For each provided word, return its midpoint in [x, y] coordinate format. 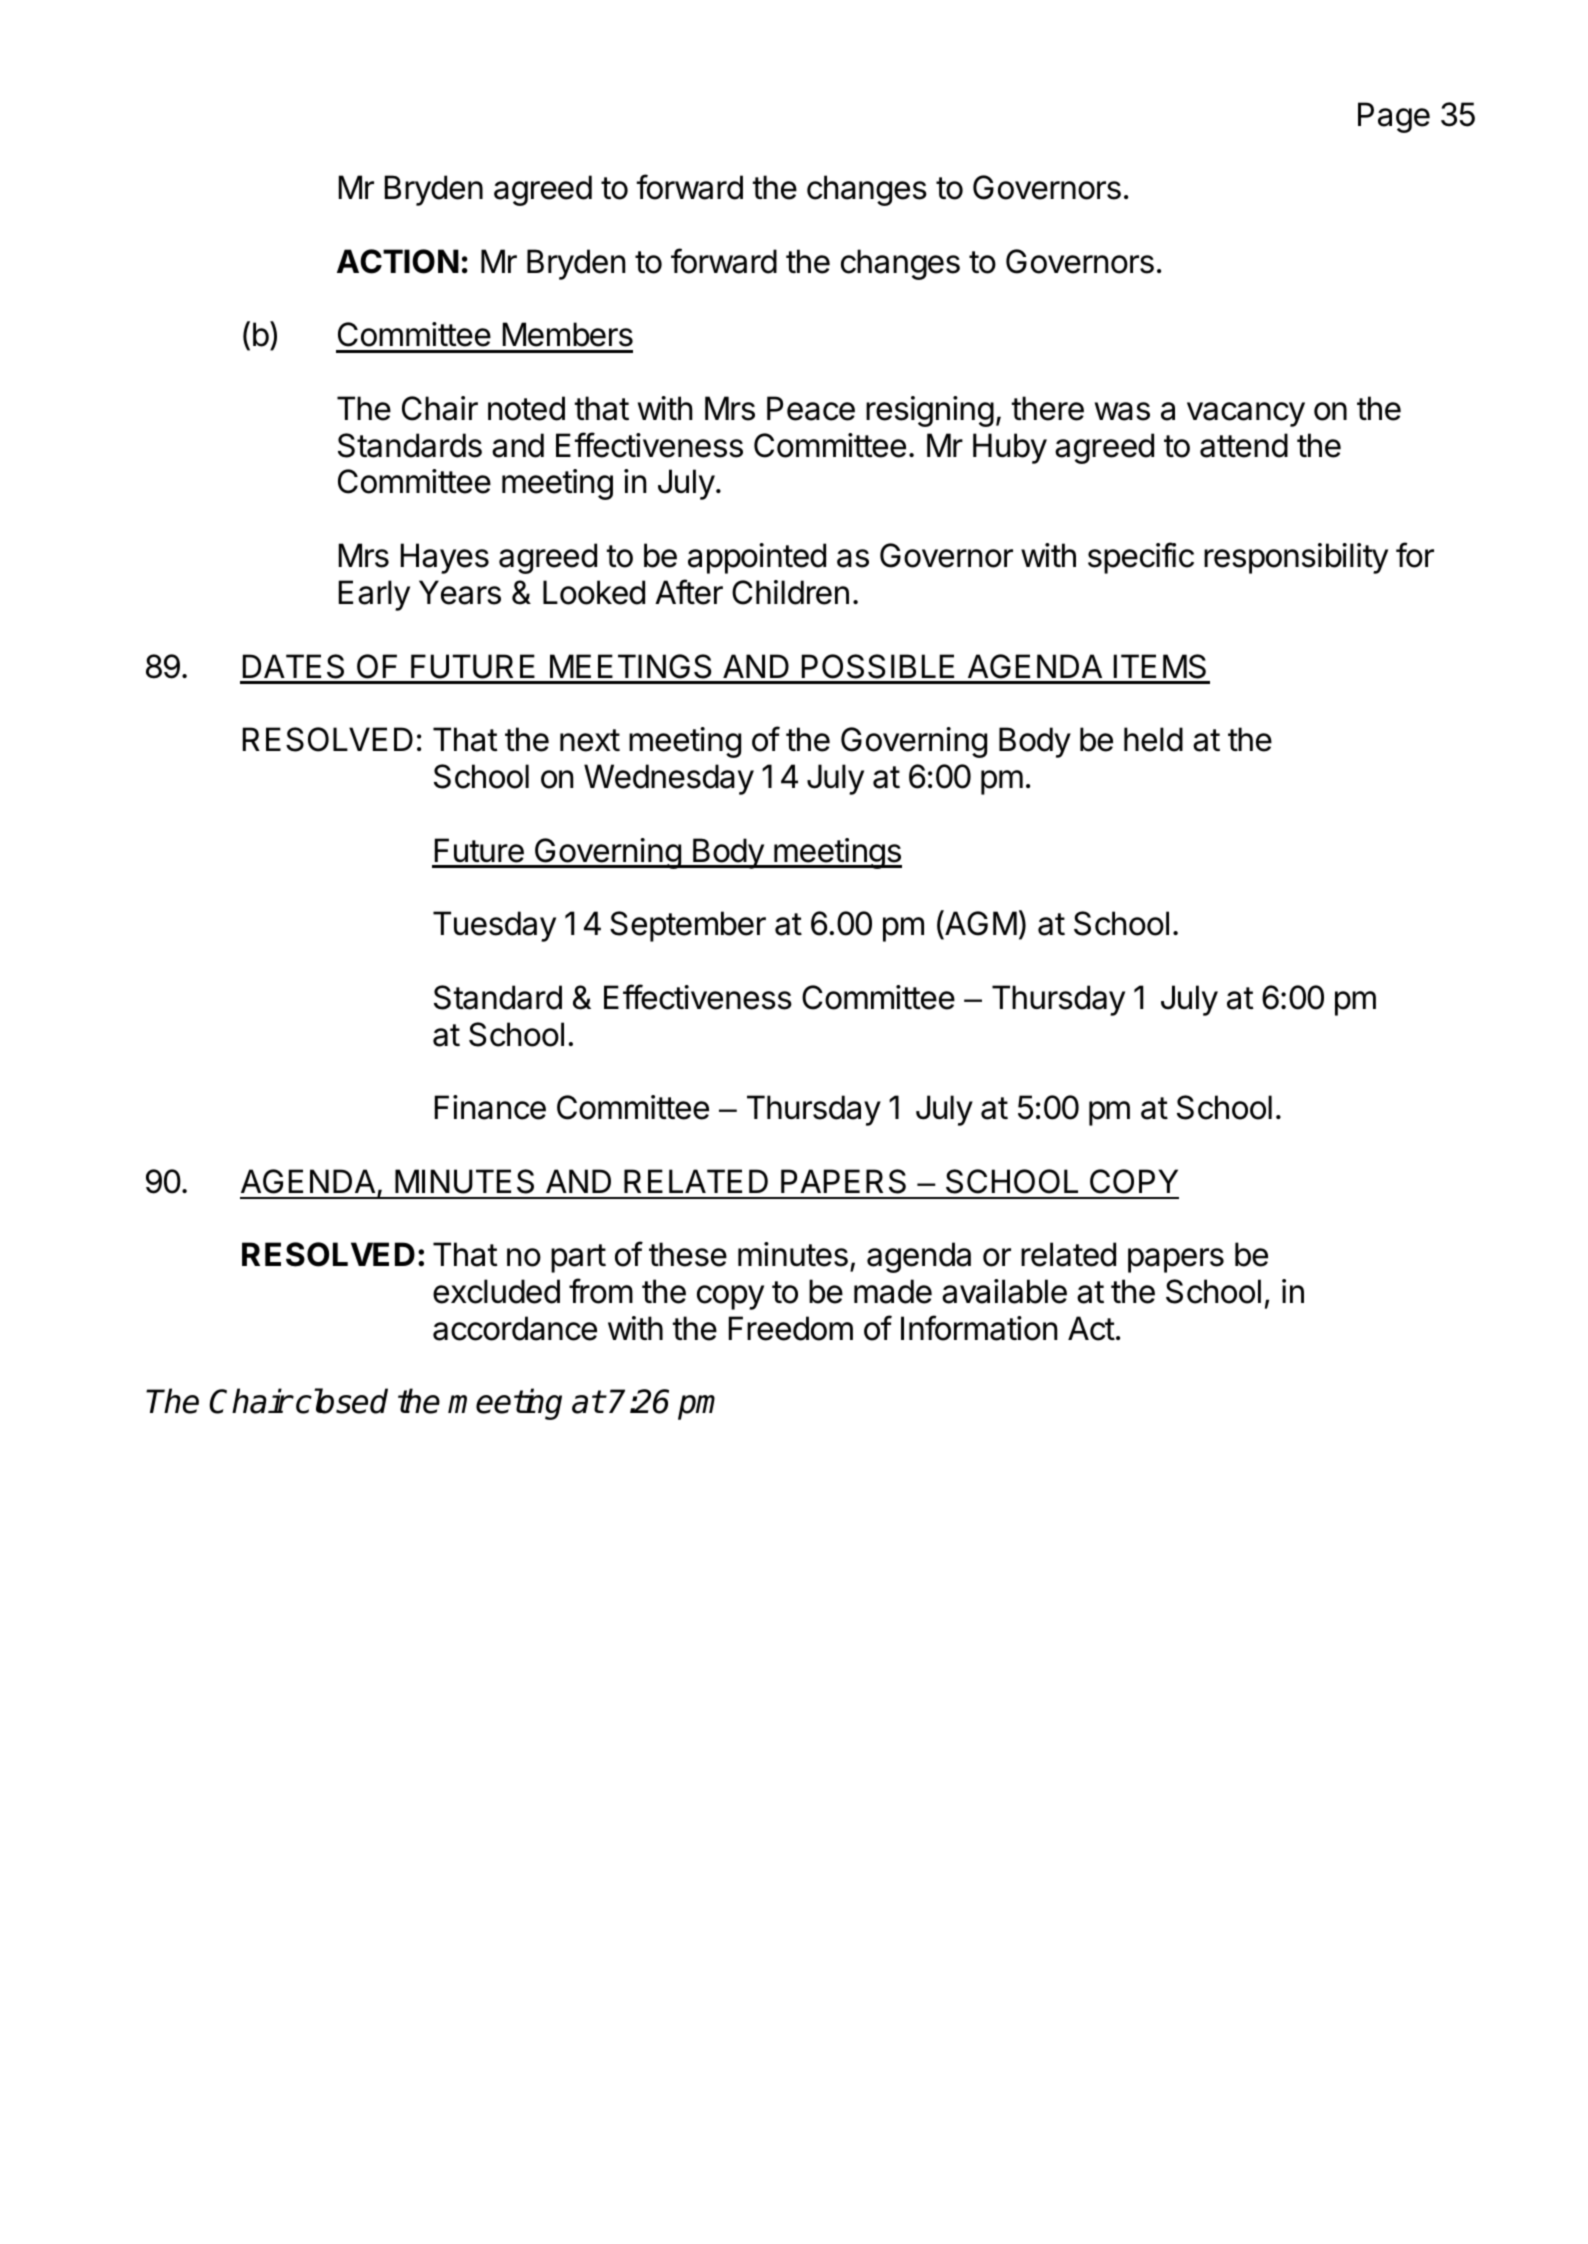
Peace [811, 408]
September [688, 926]
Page [1394, 117]
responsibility [1296, 558]
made [893, 1291]
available [1004, 1291]
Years [460, 592]
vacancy [1246, 414]
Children [790, 592]
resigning [930, 411]
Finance [490, 1107]
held [1153, 739]
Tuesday [494, 926]
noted [526, 408]
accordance [515, 1328]
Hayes [445, 558]
